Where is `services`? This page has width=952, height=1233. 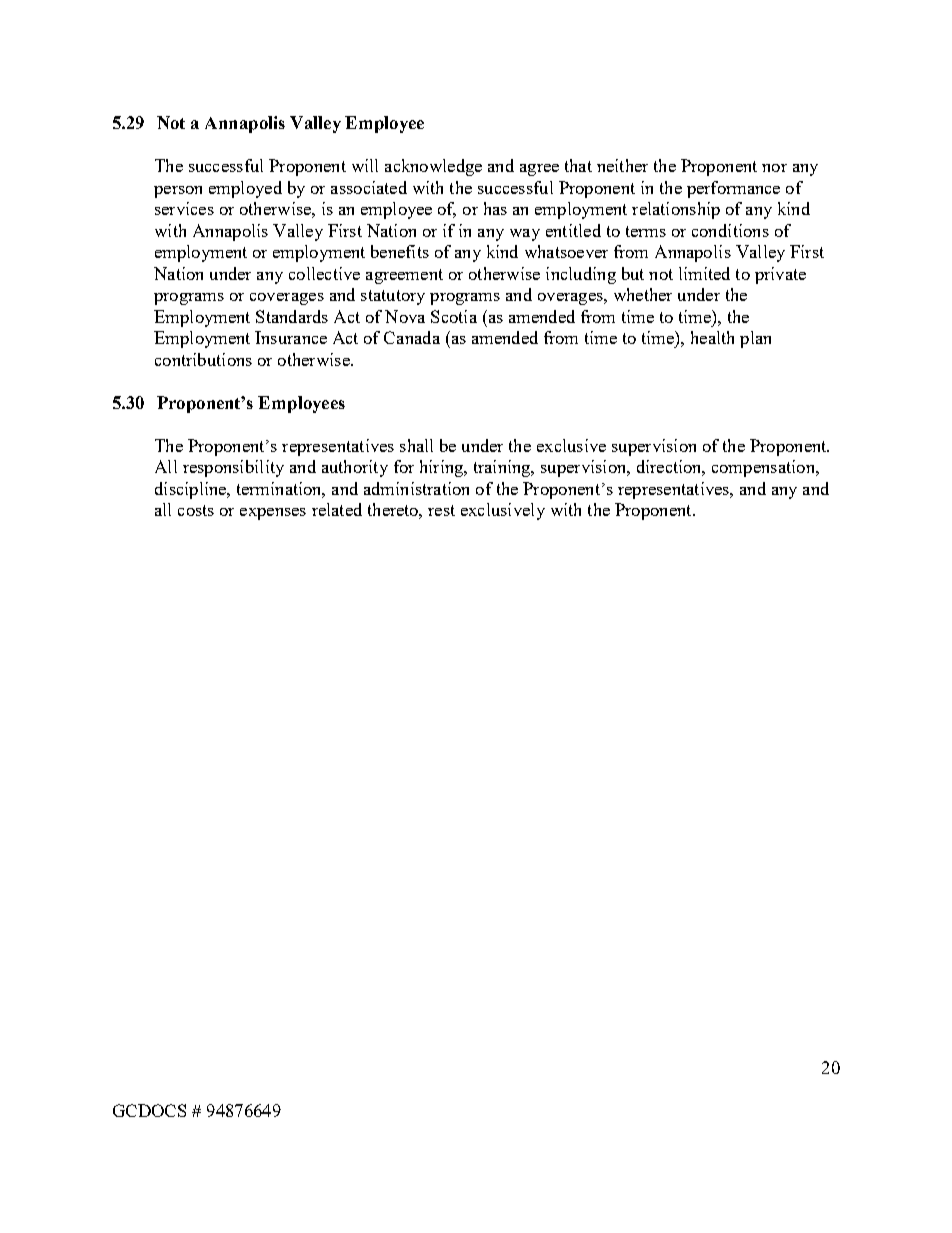 services is located at coordinates (184, 208).
